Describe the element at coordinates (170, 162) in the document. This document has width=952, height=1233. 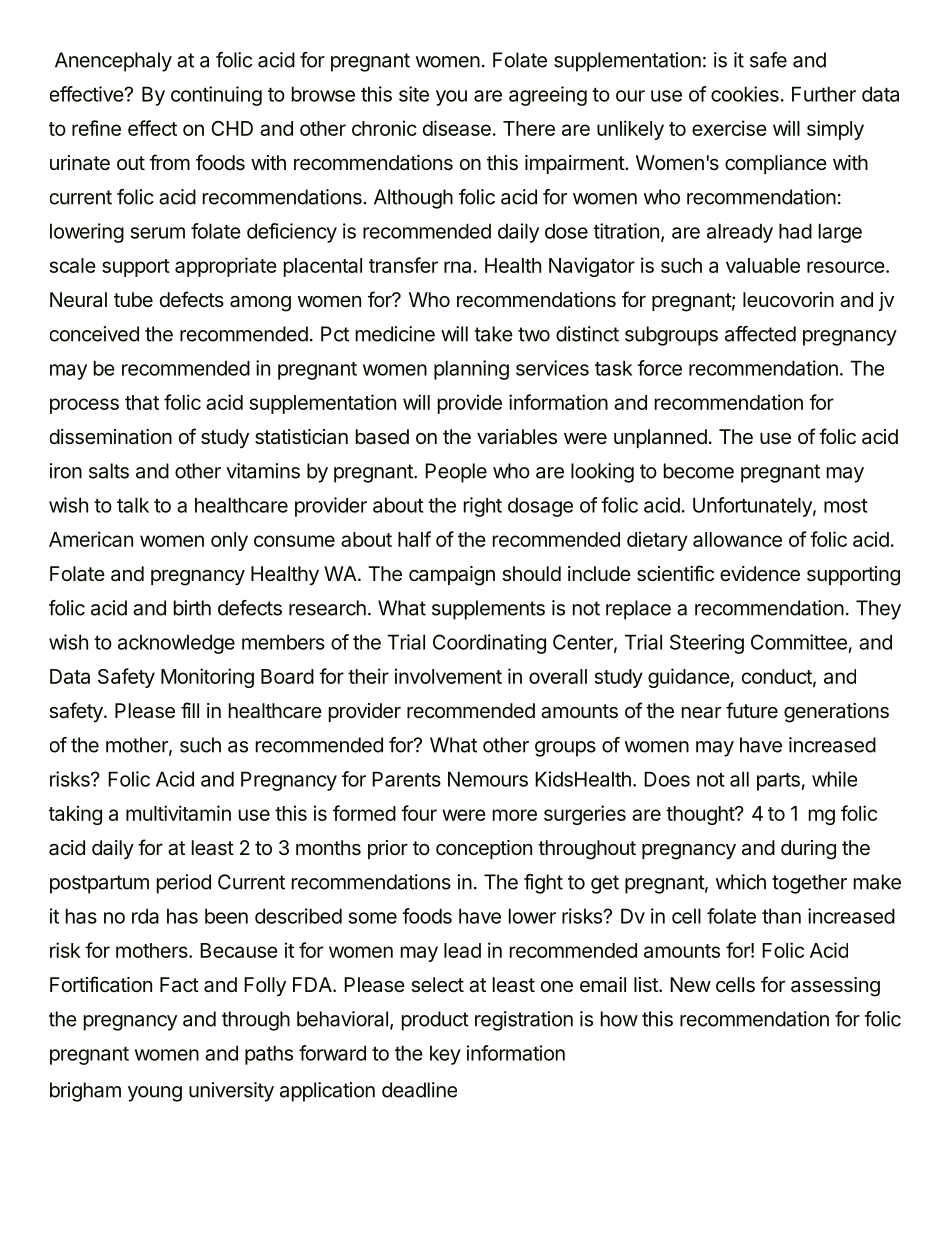
I see `from` at that location.
